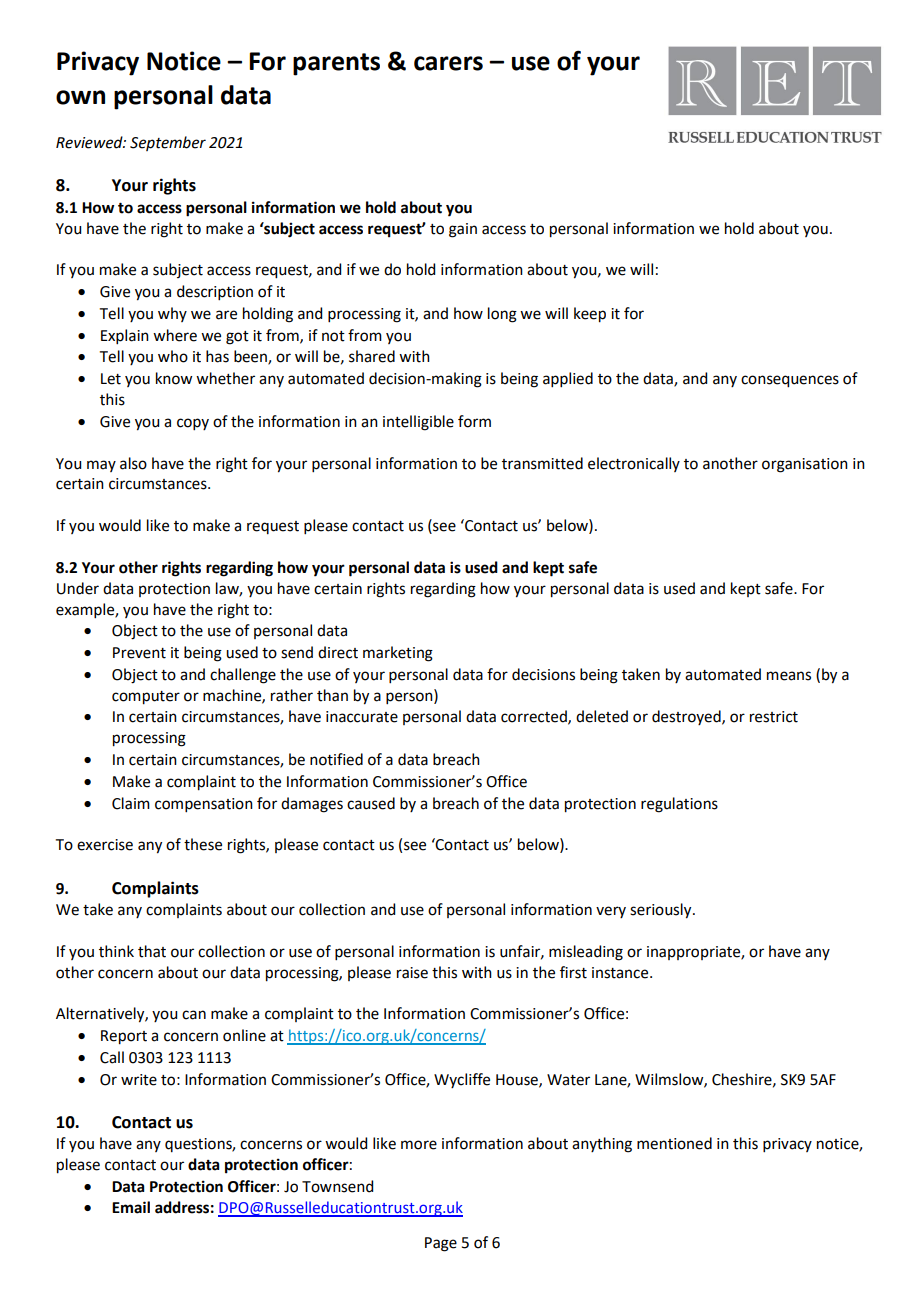  What do you see at coordinates (398, 654) in the document?
I see `marketing` at bounding box center [398, 654].
